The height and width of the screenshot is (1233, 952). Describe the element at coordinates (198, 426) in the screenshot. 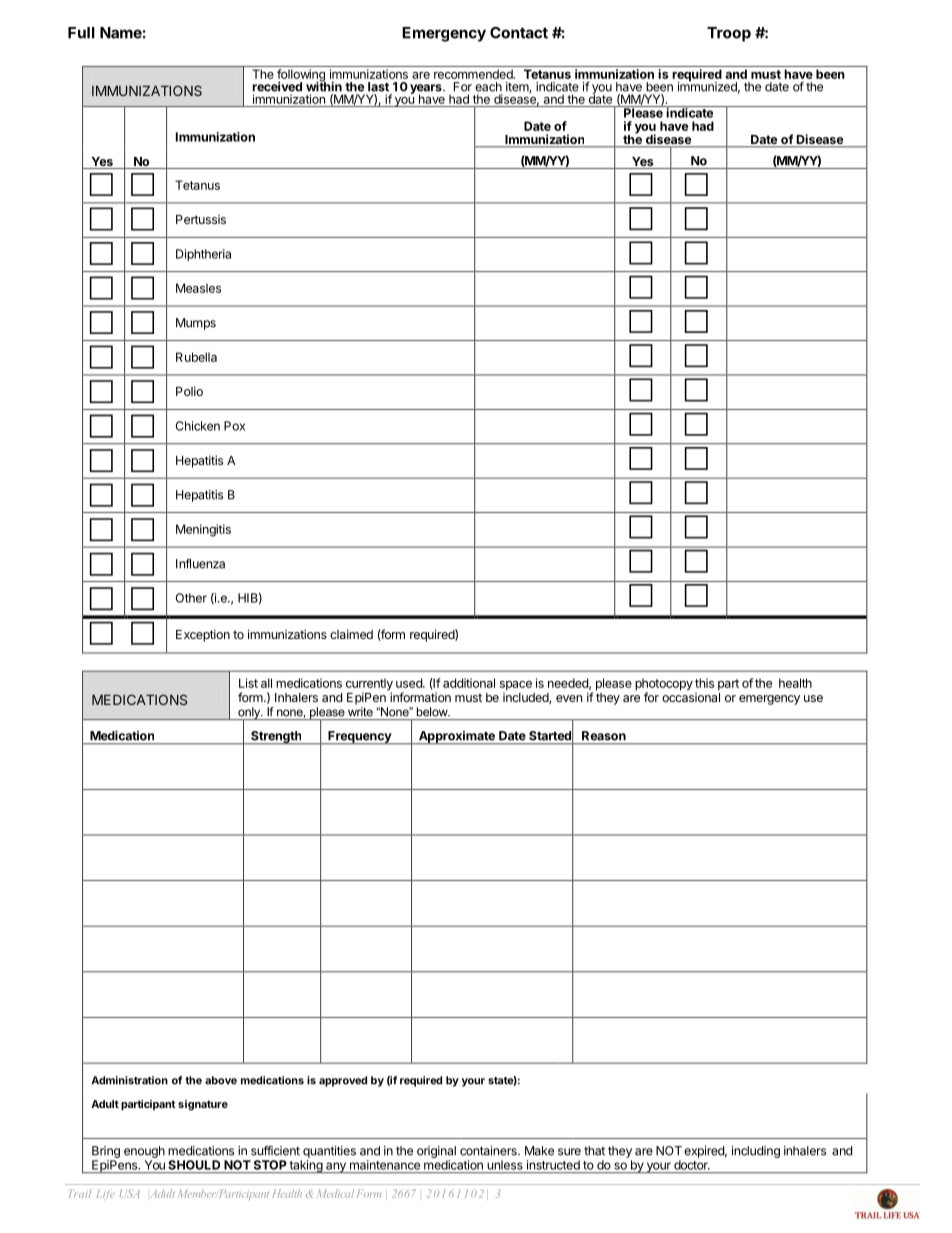

I see `Chicken` at that location.
